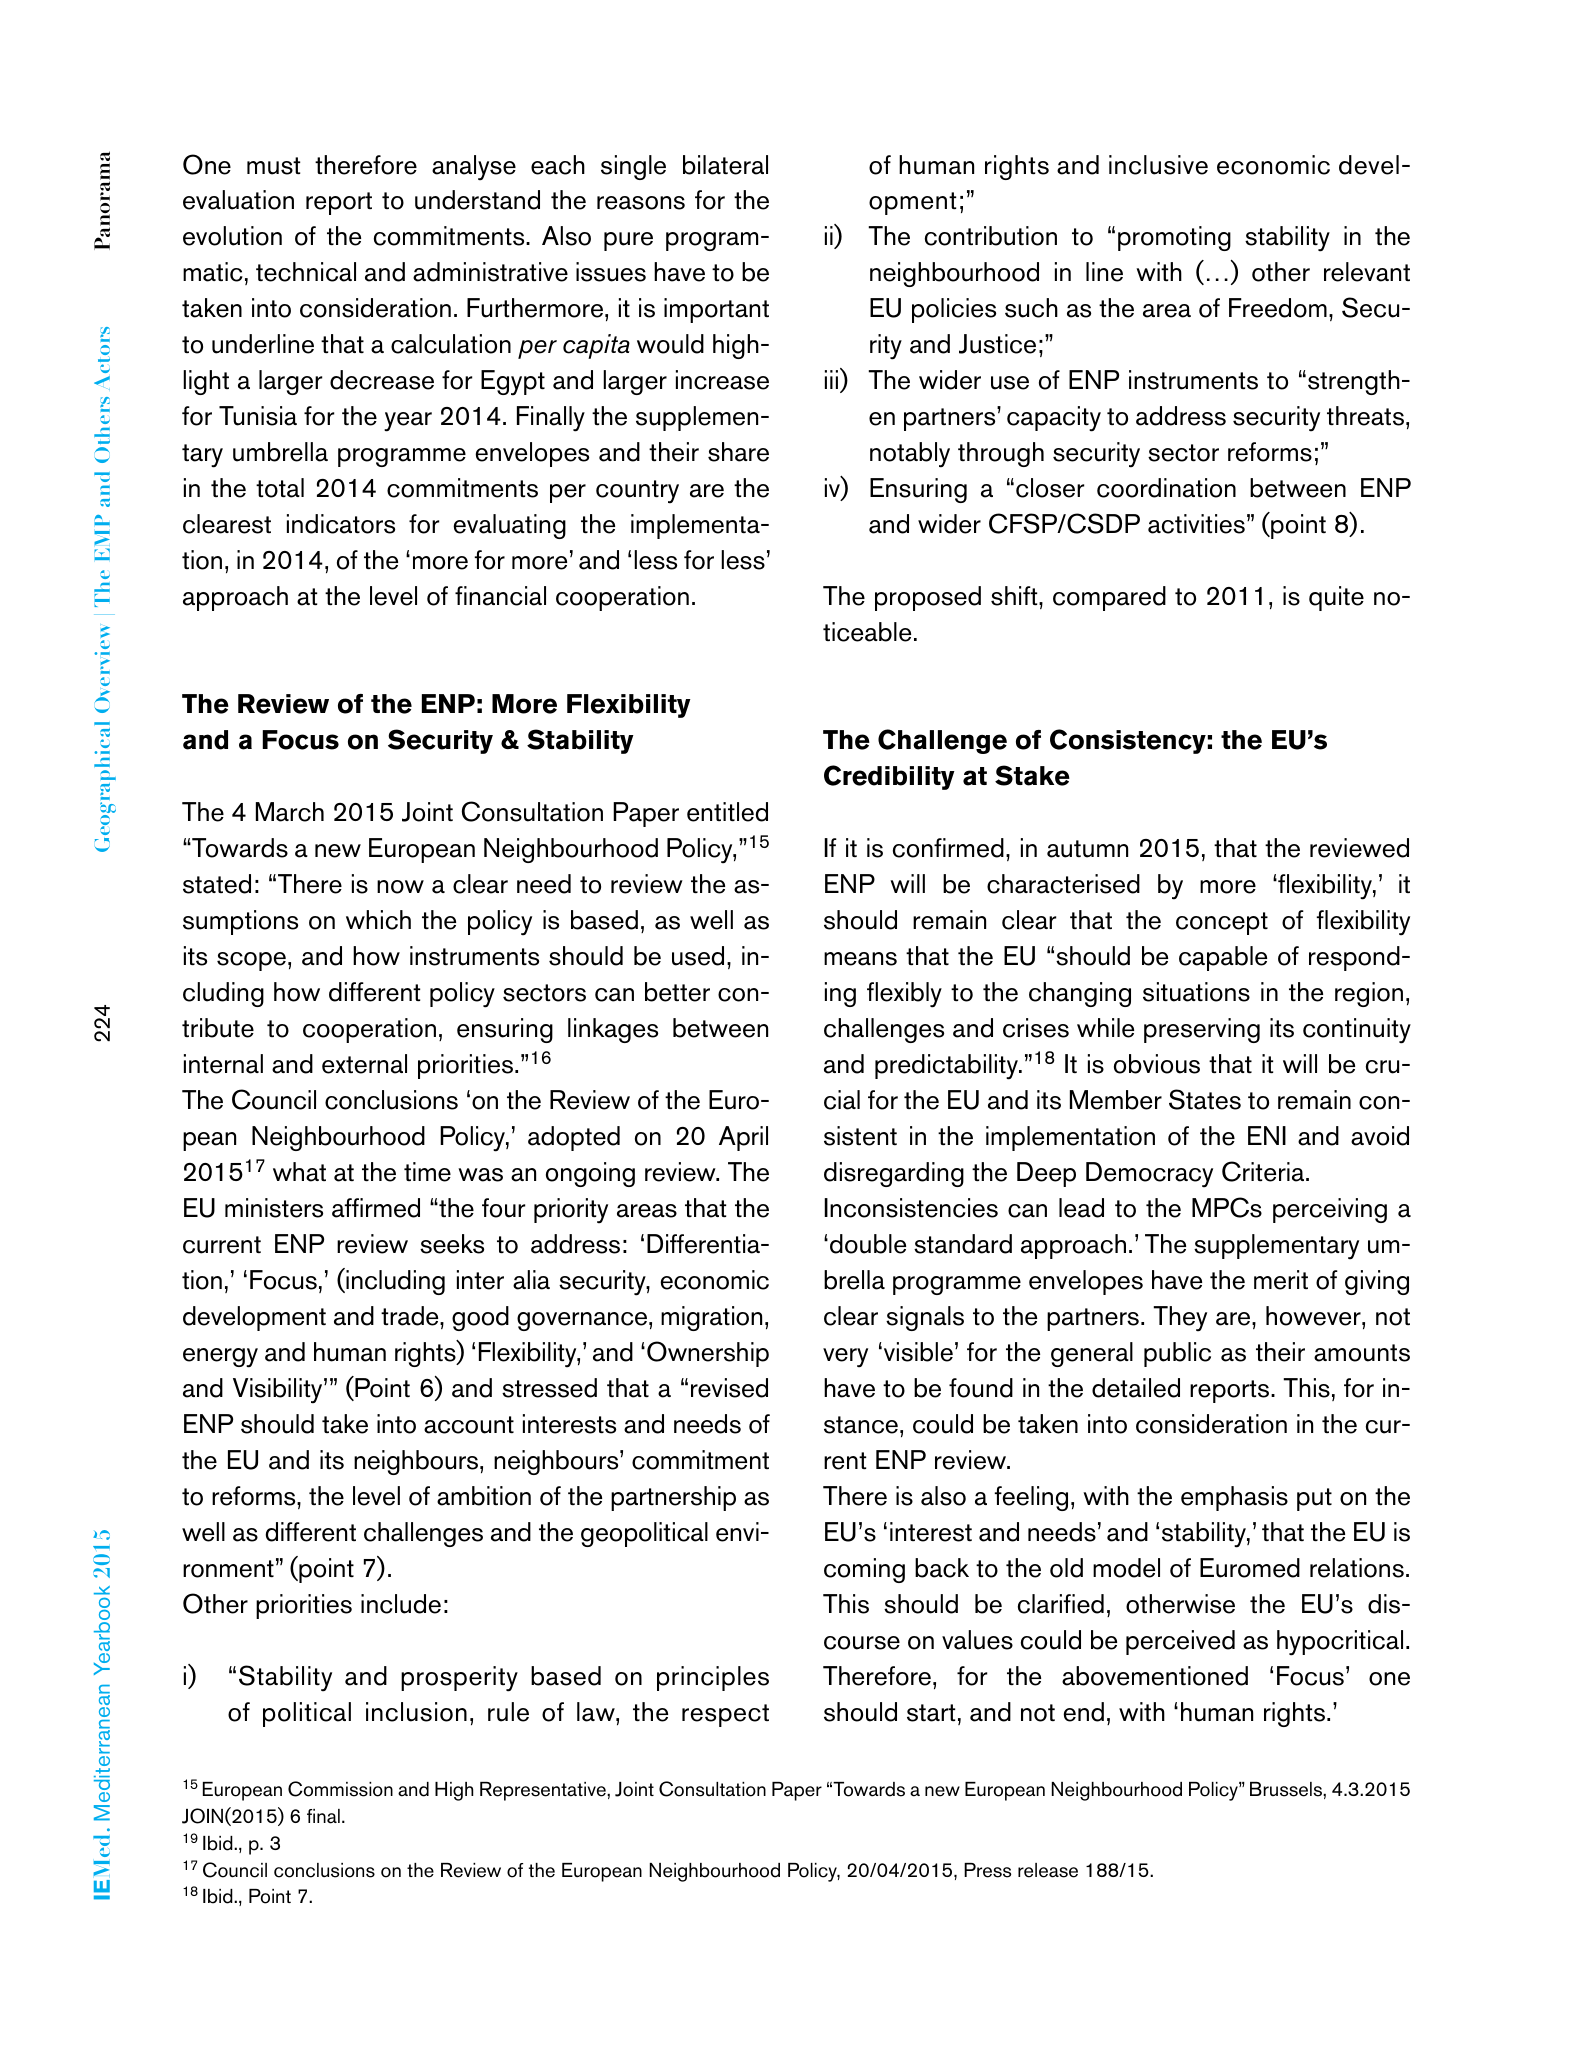  I want to click on must, so click(273, 166).
